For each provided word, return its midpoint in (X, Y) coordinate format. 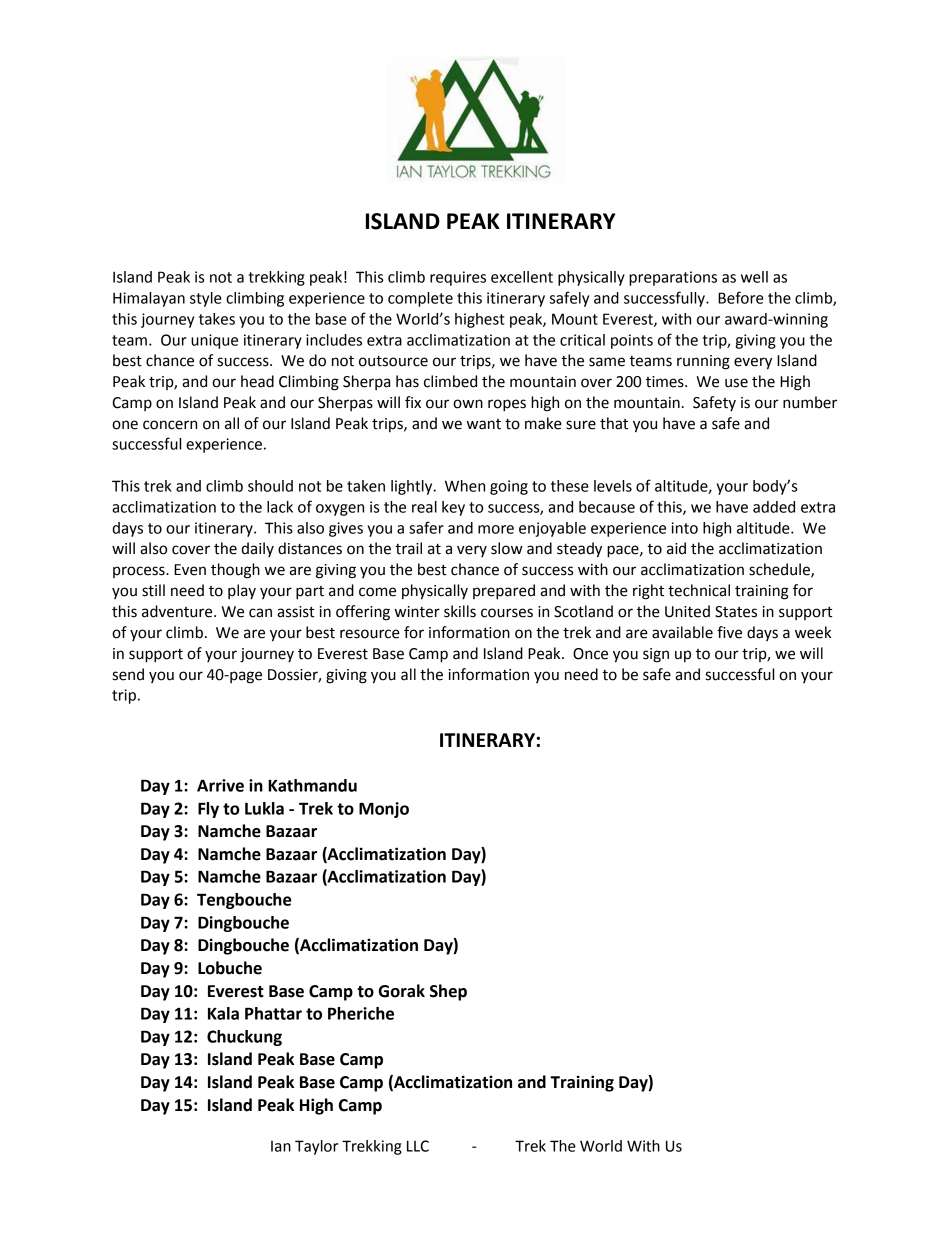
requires (458, 278)
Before (741, 297)
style (206, 299)
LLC (418, 1146)
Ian (281, 1146)
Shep (448, 992)
